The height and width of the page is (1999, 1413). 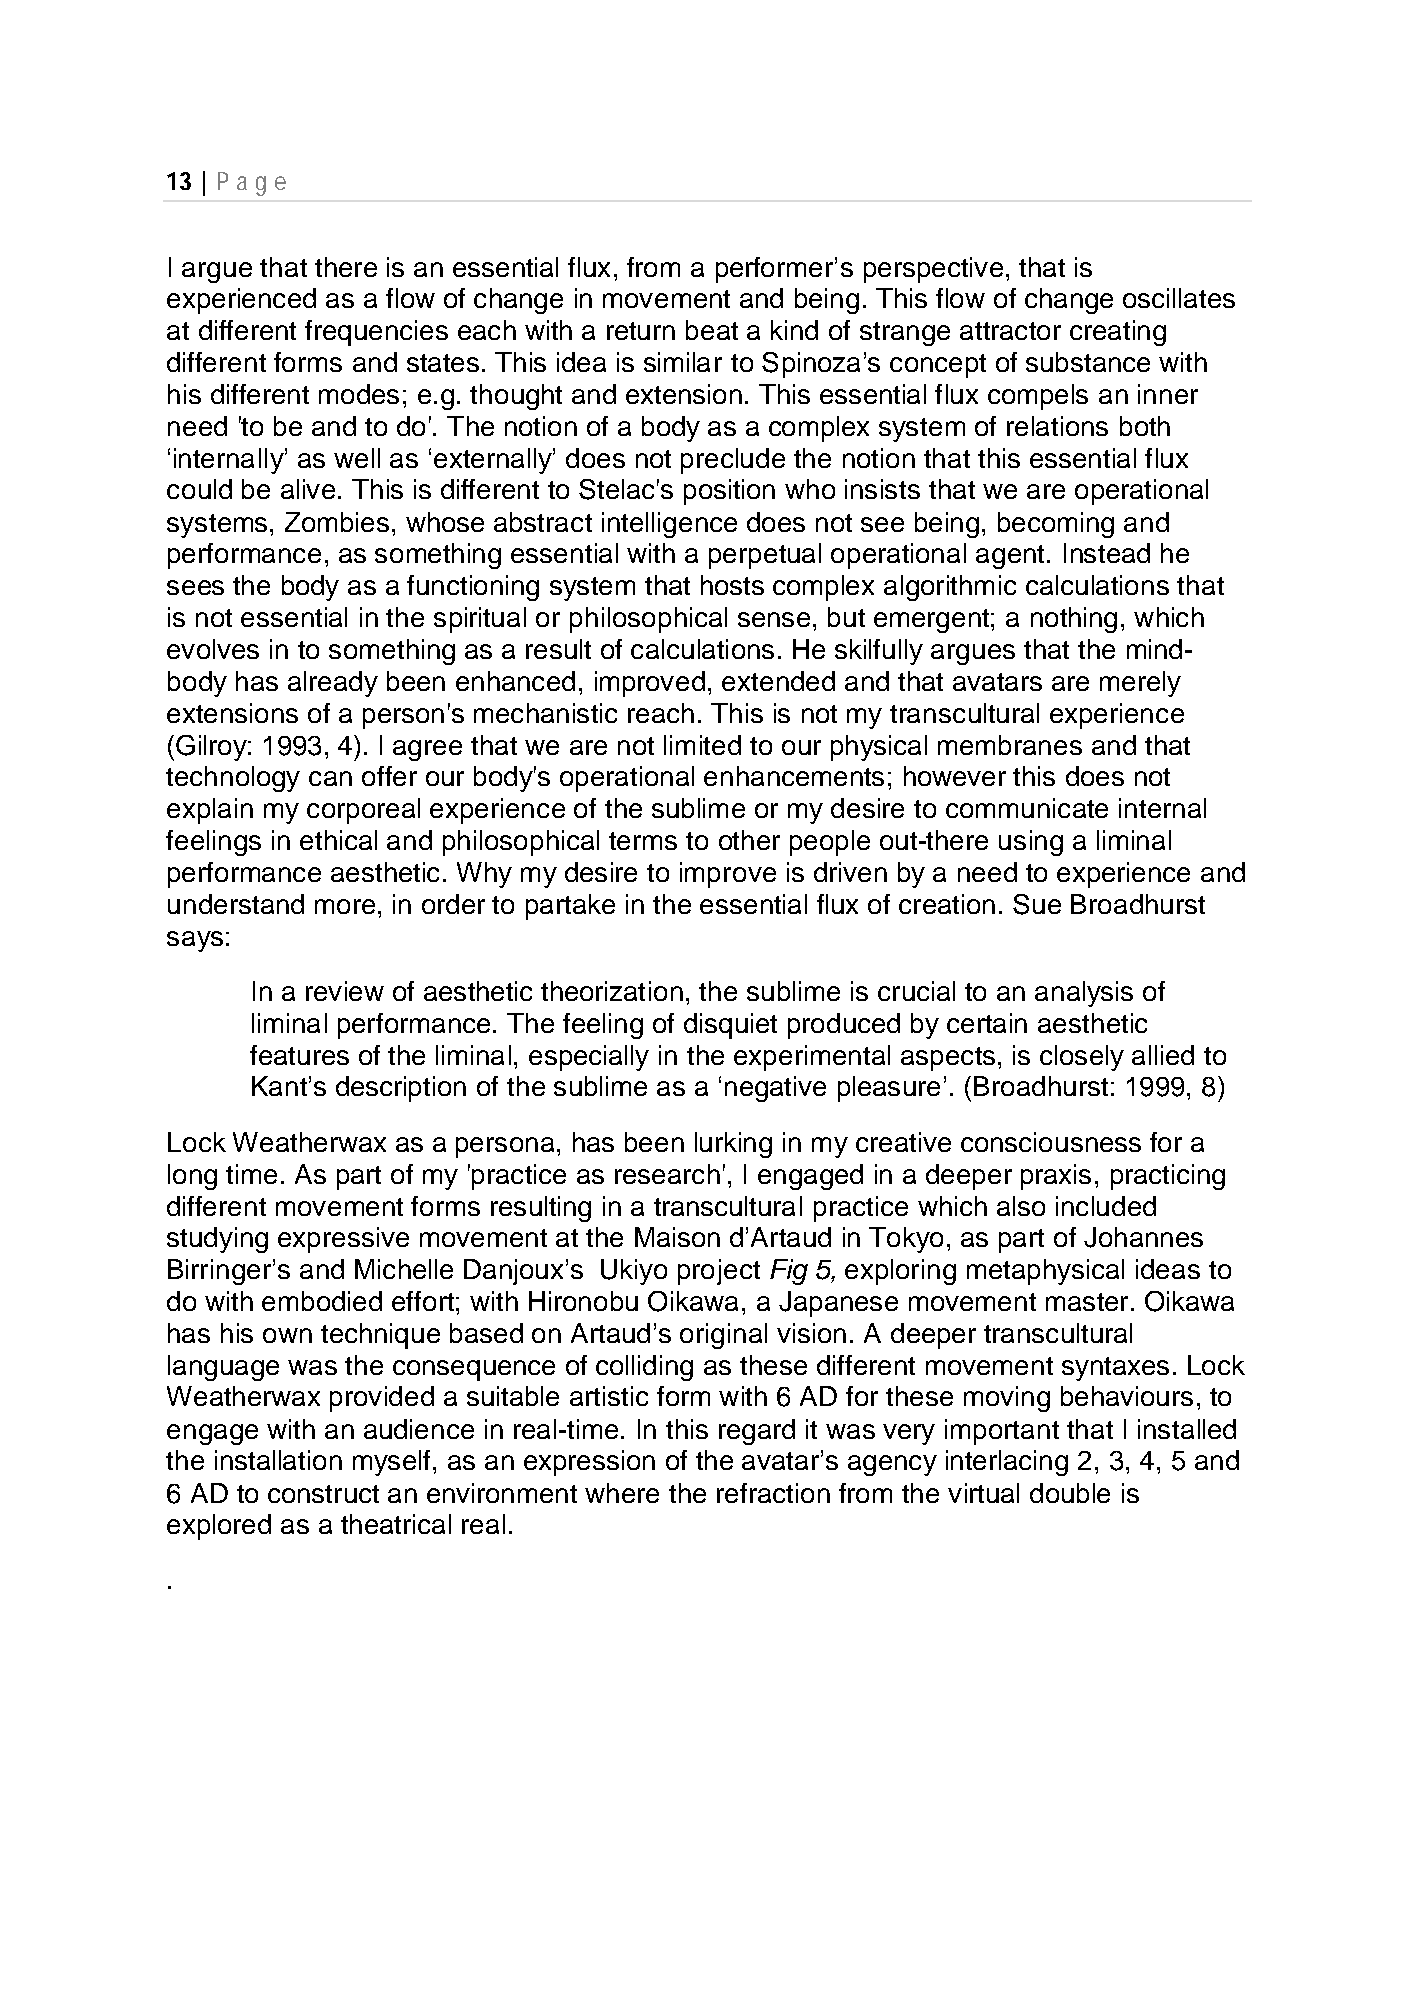 I want to click on review, so click(x=345, y=991).
